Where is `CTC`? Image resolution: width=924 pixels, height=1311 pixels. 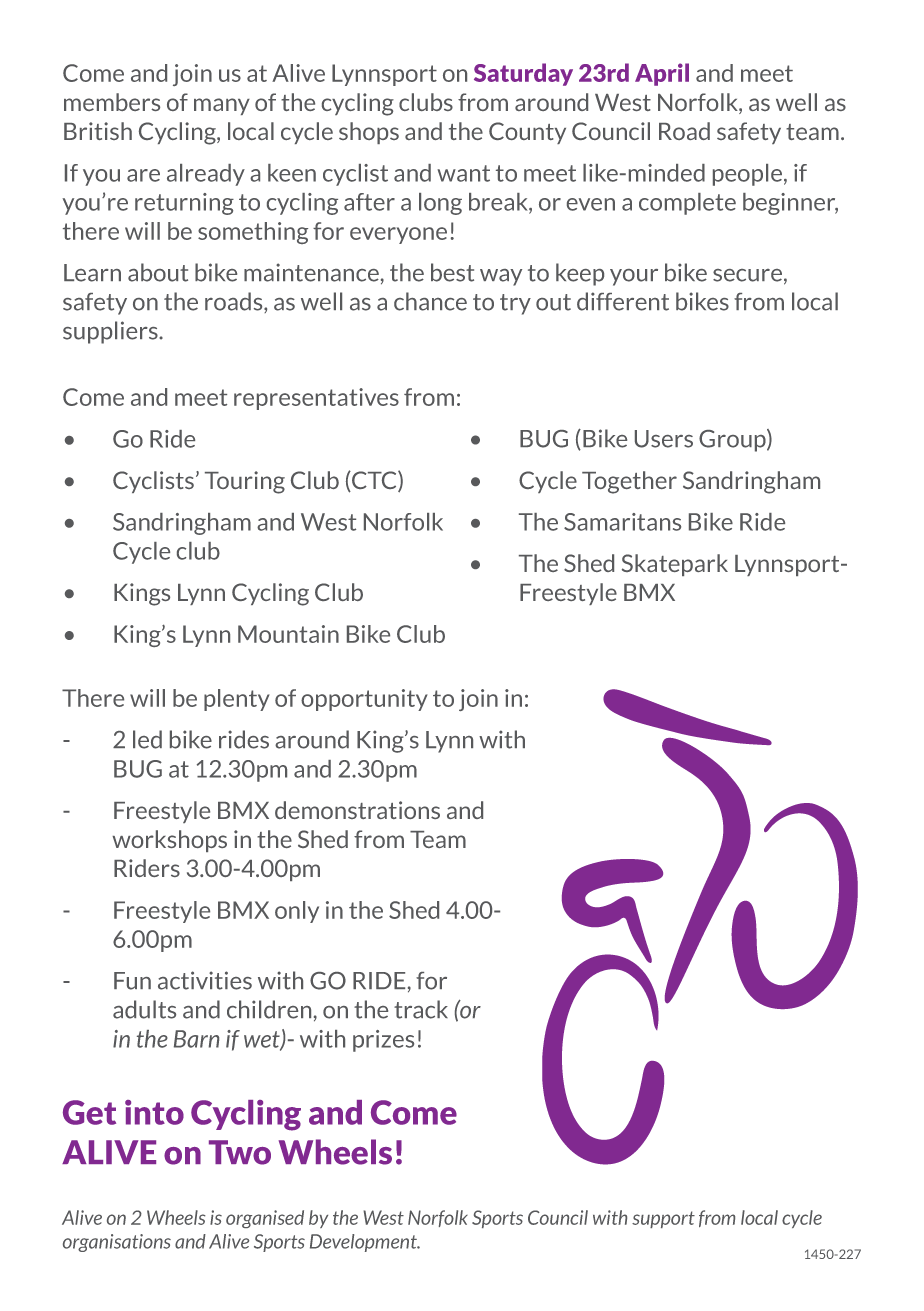
CTC is located at coordinates (374, 481).
